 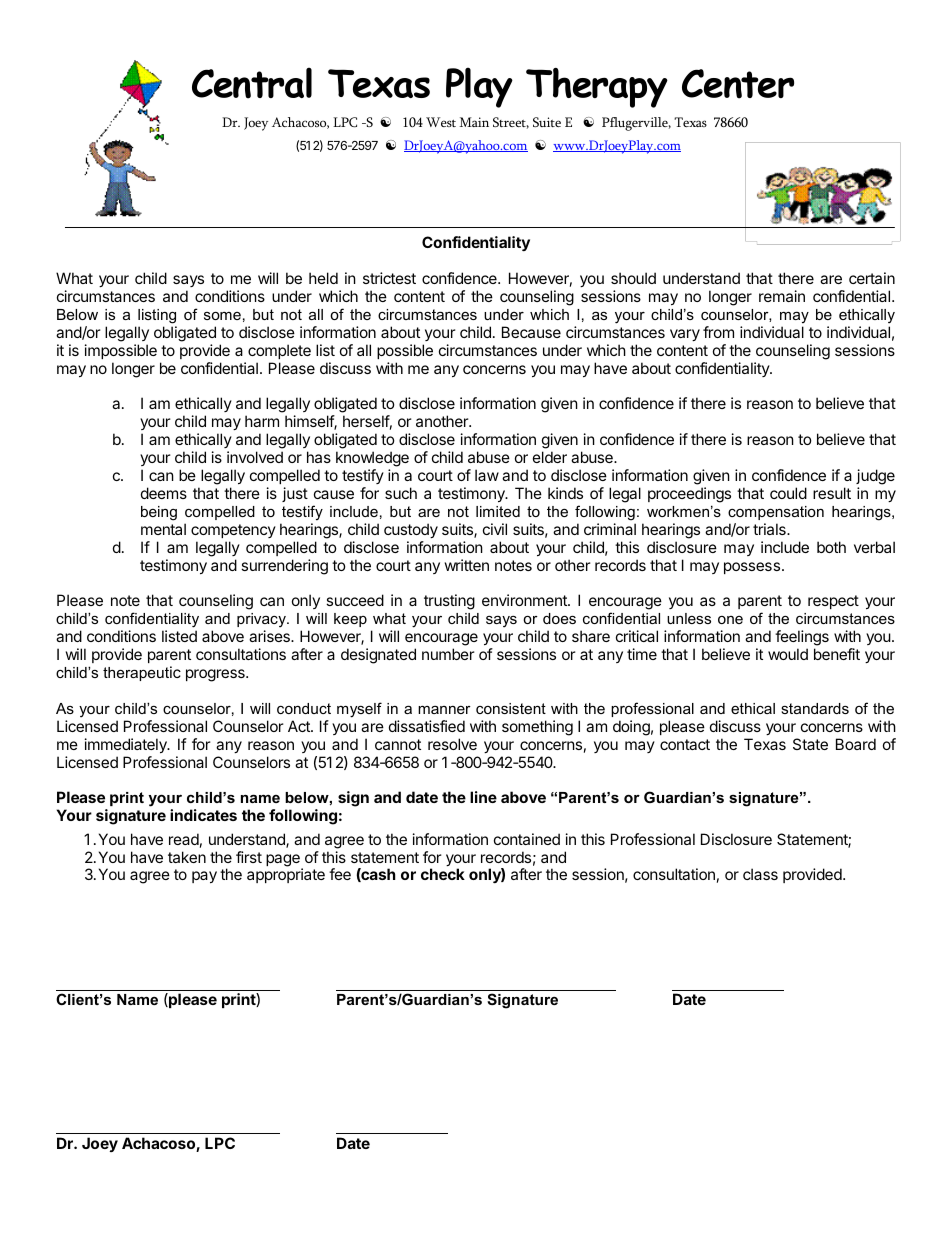 I want to click on involved, so click(x=255, y=457).
